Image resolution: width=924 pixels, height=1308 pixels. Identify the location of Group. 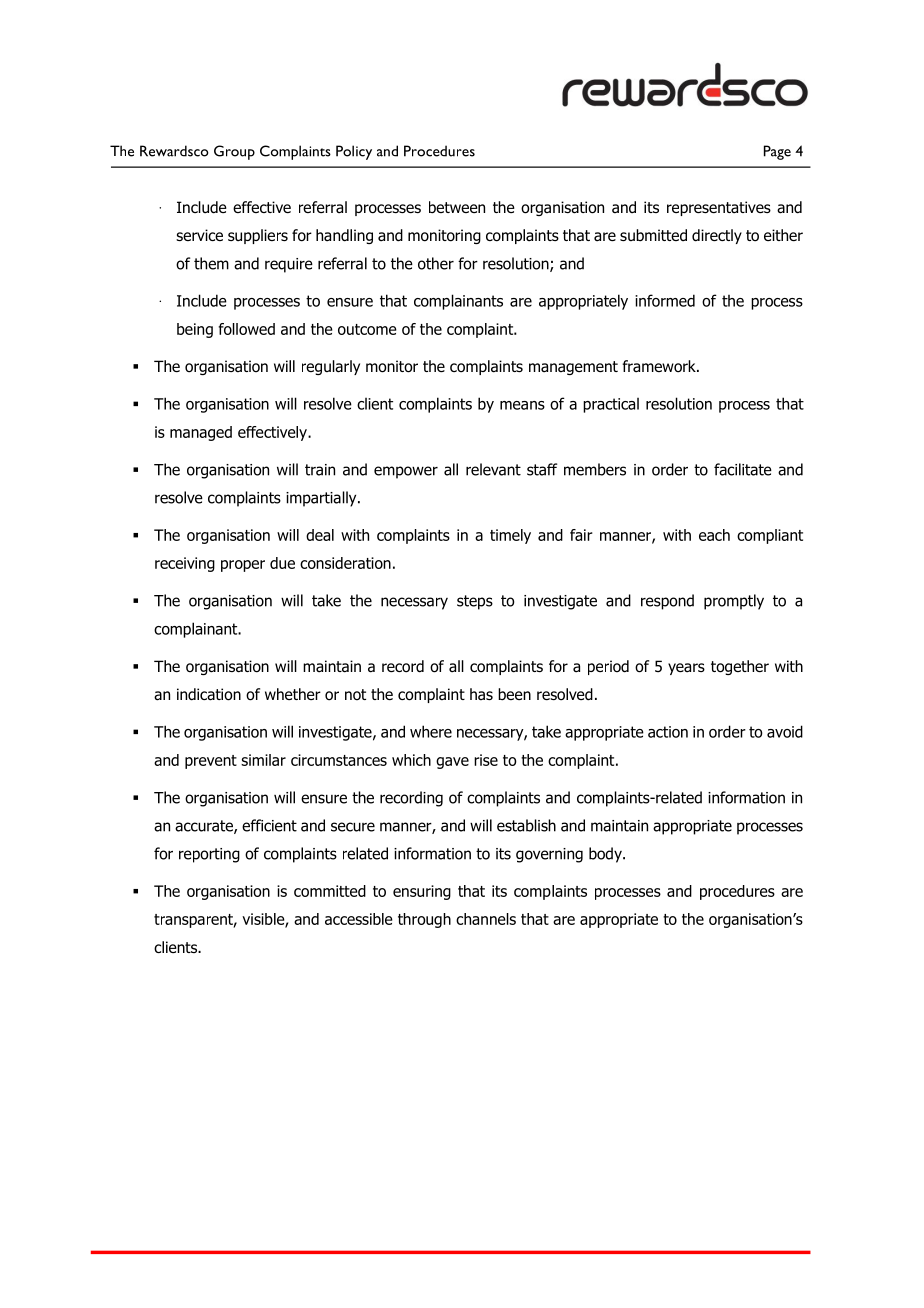
(234, 152).
